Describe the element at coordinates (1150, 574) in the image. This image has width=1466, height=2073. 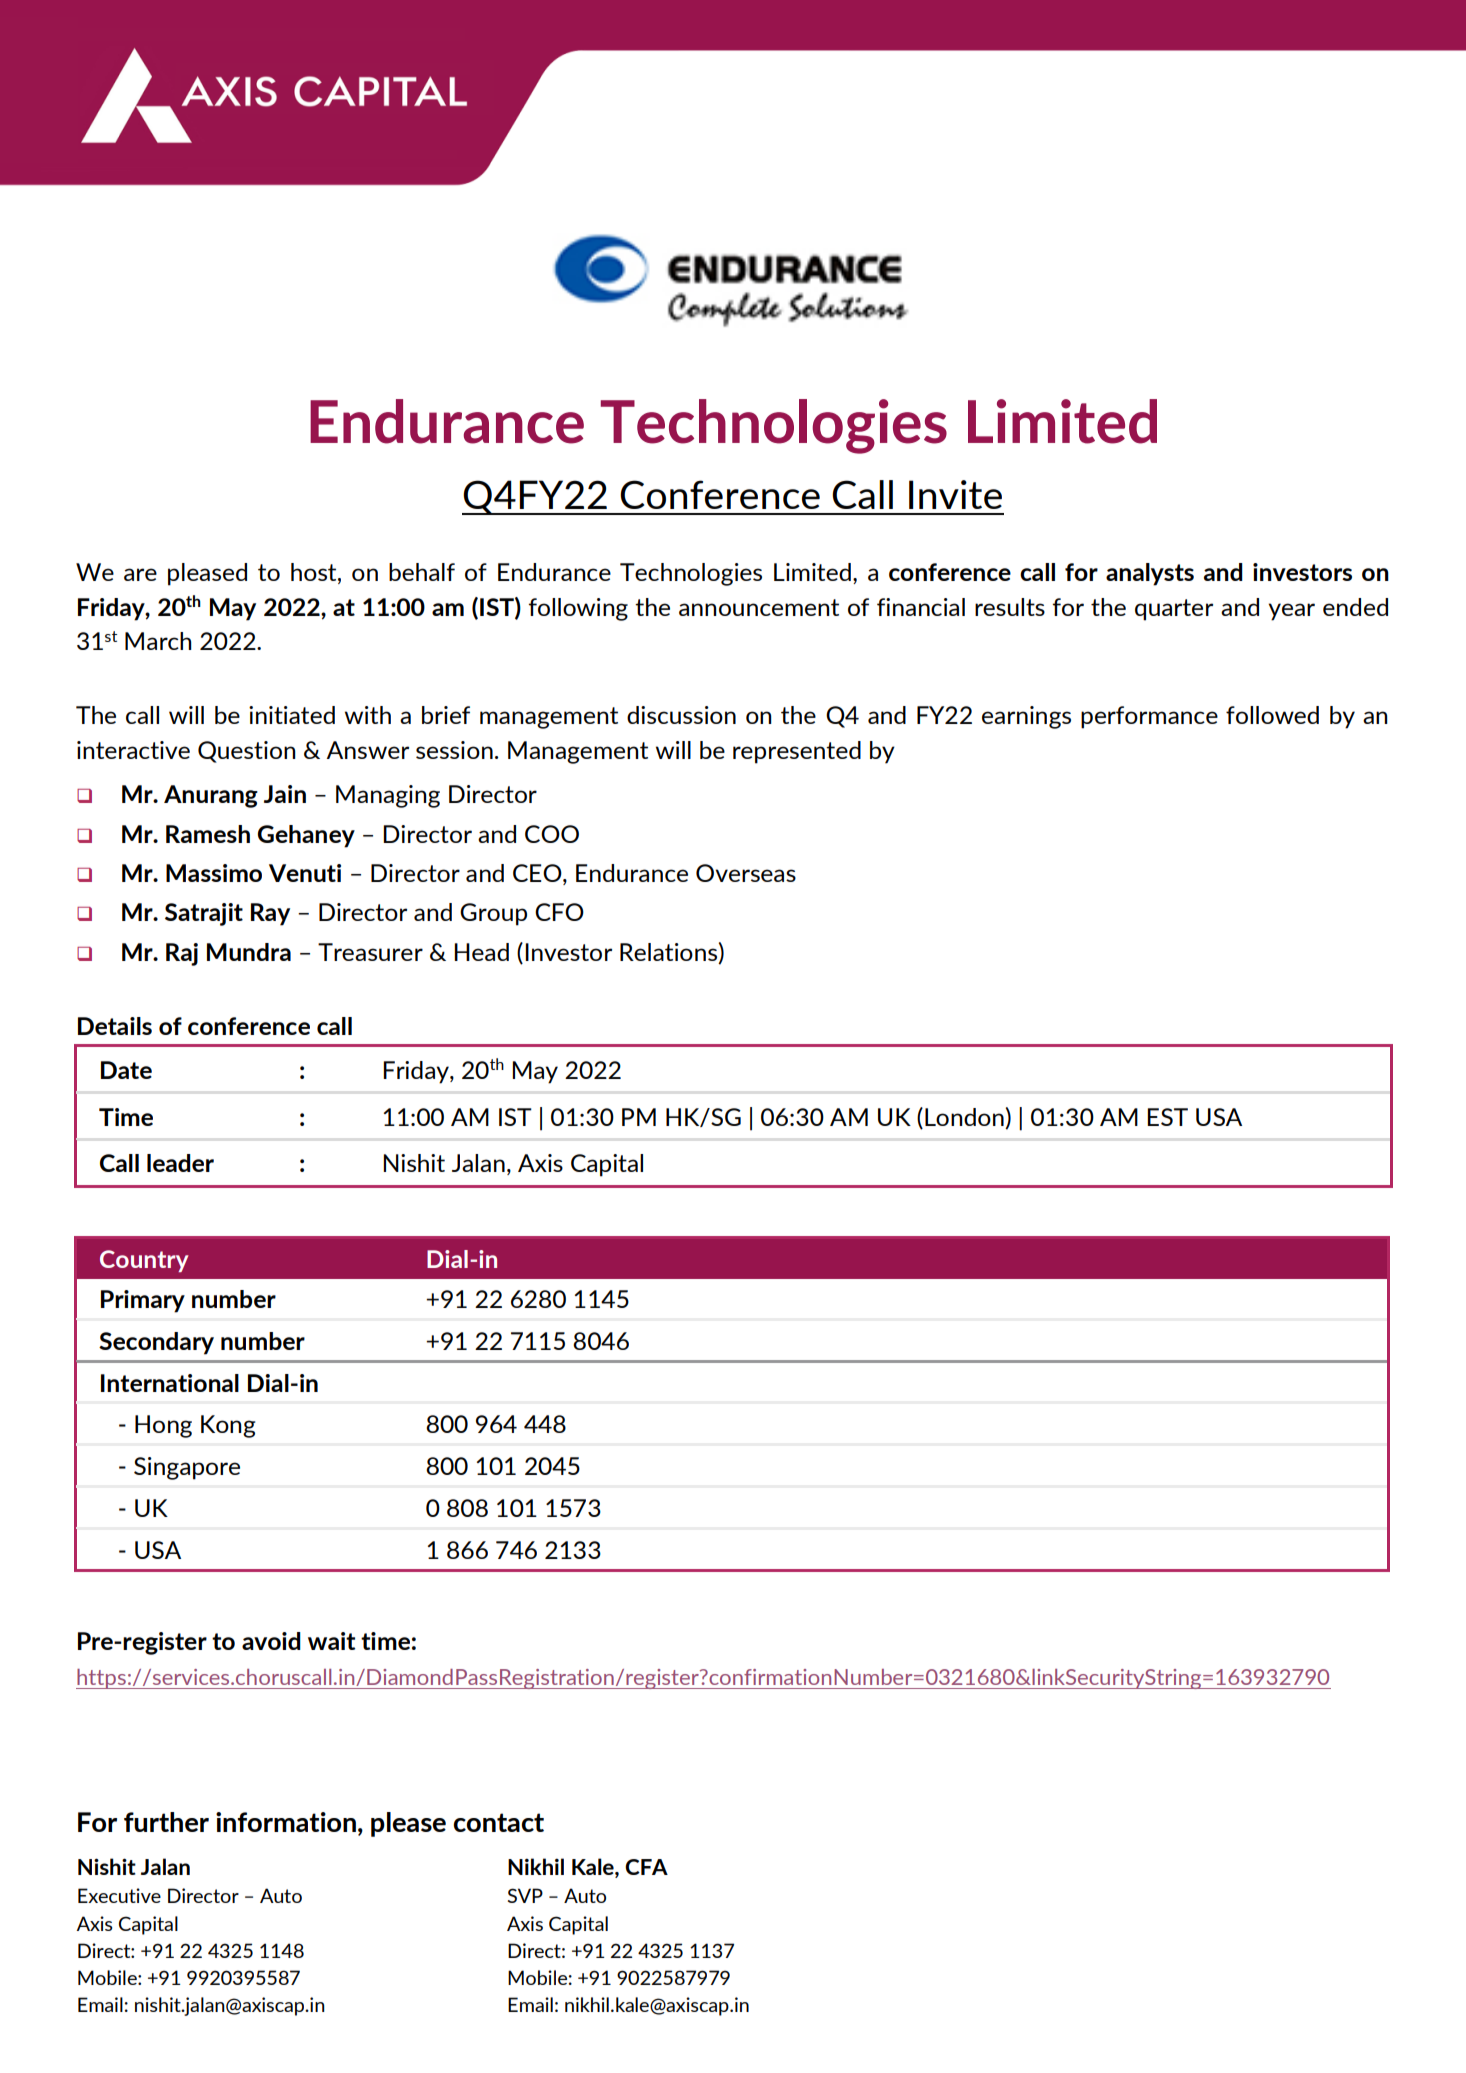
I see `analysts` at that location.
